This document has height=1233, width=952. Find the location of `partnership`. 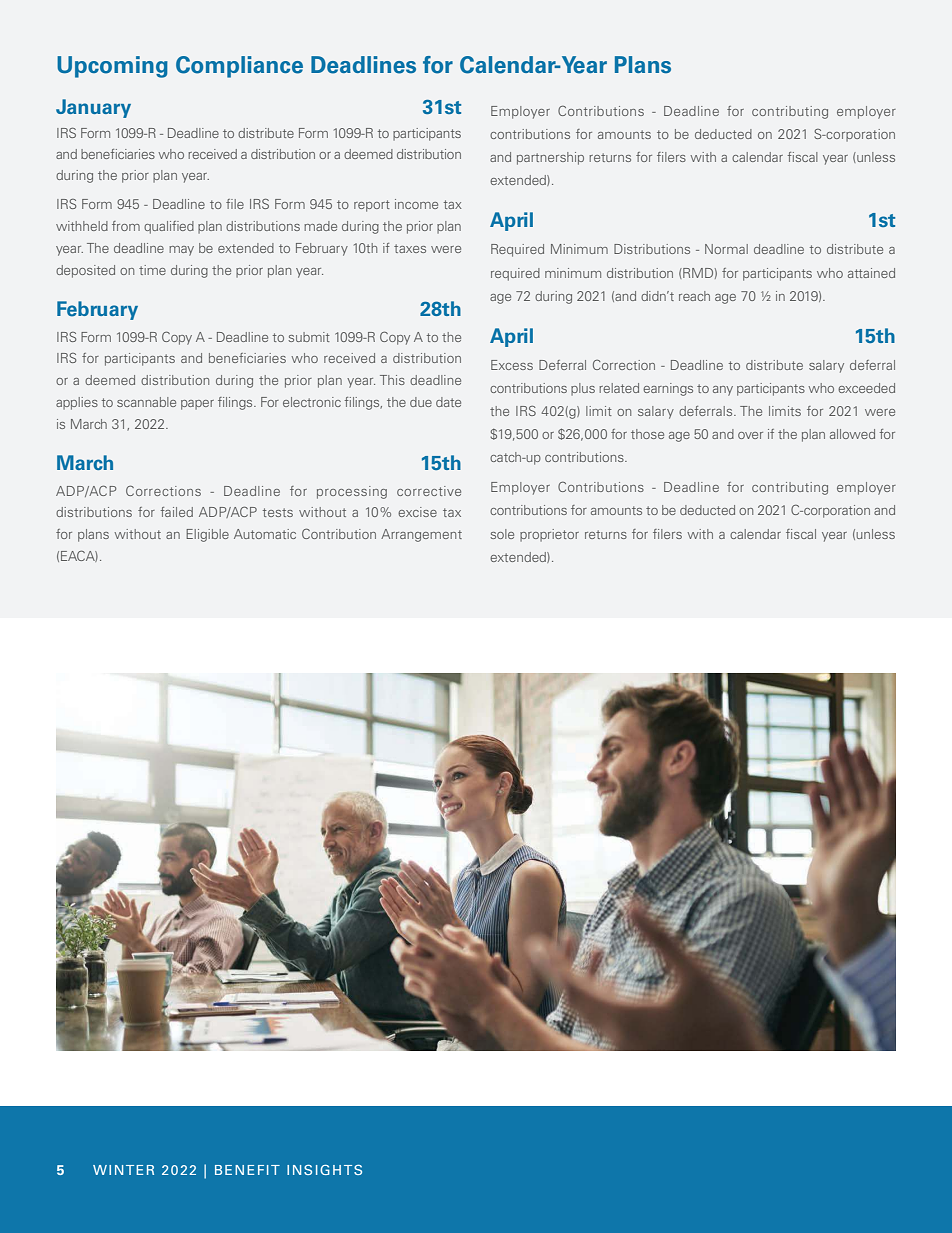

partnership is located at coordinates (550, 158).
